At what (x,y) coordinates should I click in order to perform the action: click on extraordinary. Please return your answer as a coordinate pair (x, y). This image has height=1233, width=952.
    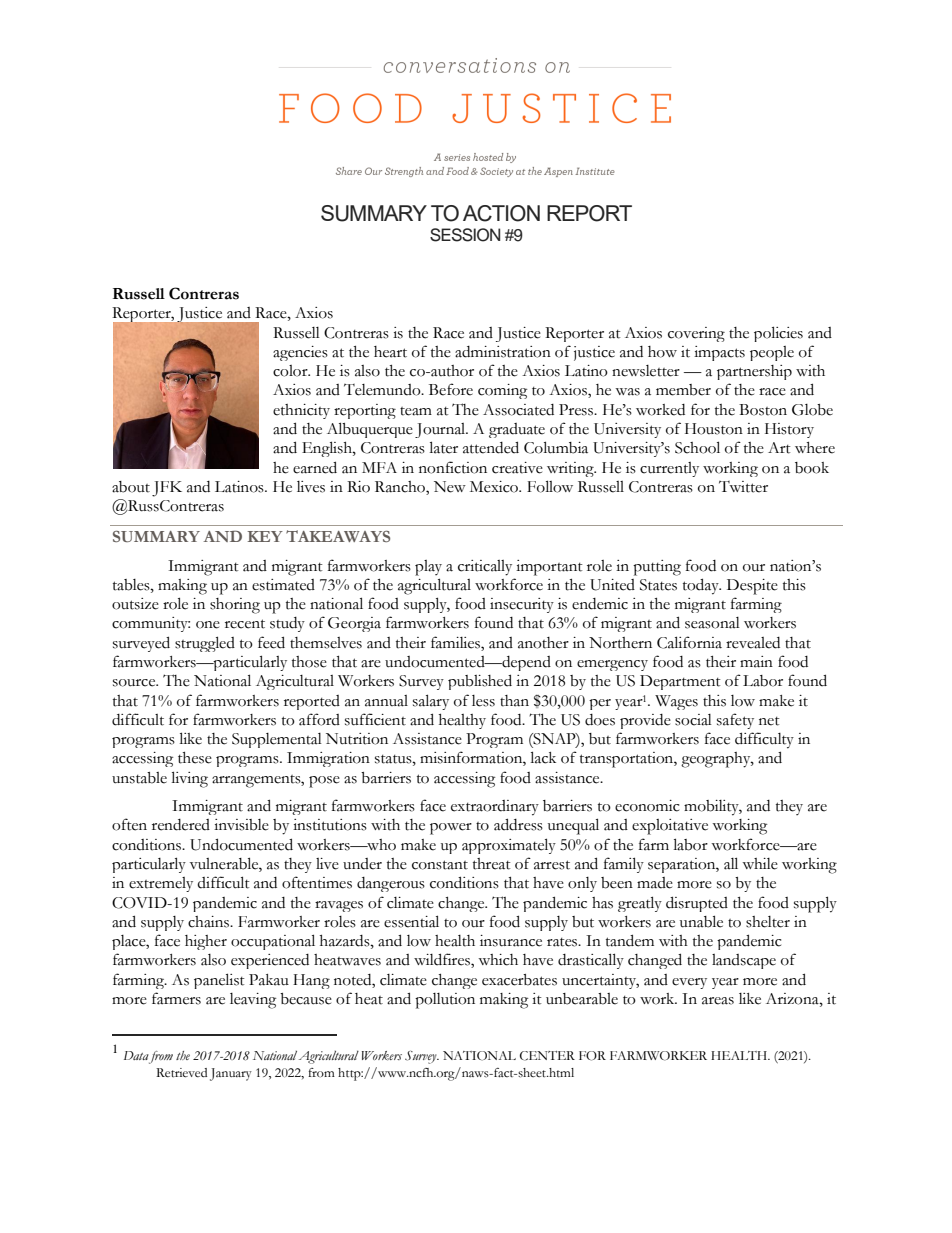
    Looking at the image, I should click on (495, 808).
